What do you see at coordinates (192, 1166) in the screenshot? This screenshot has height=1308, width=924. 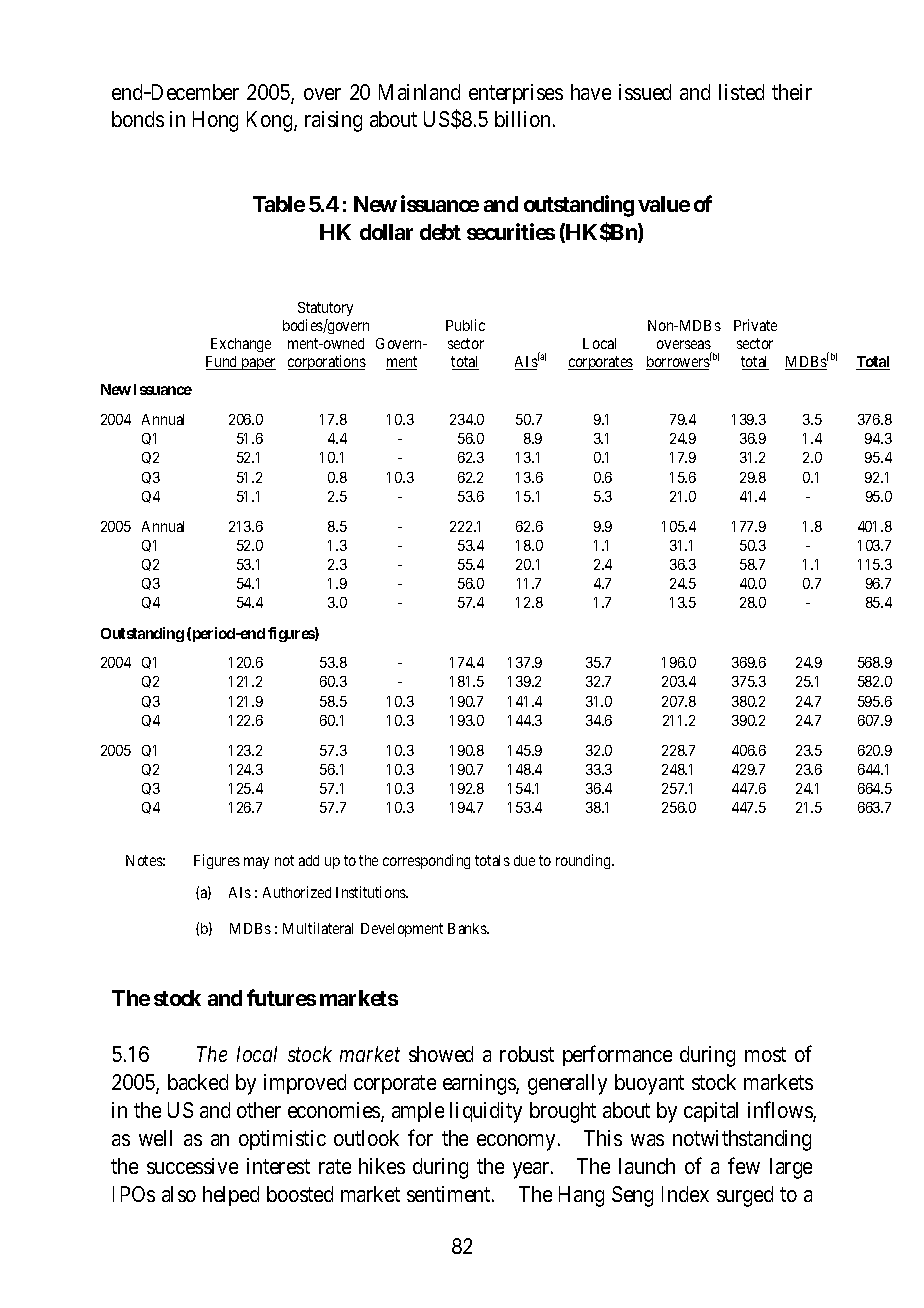 I see `successive` at bounding box center [192, 1166].
